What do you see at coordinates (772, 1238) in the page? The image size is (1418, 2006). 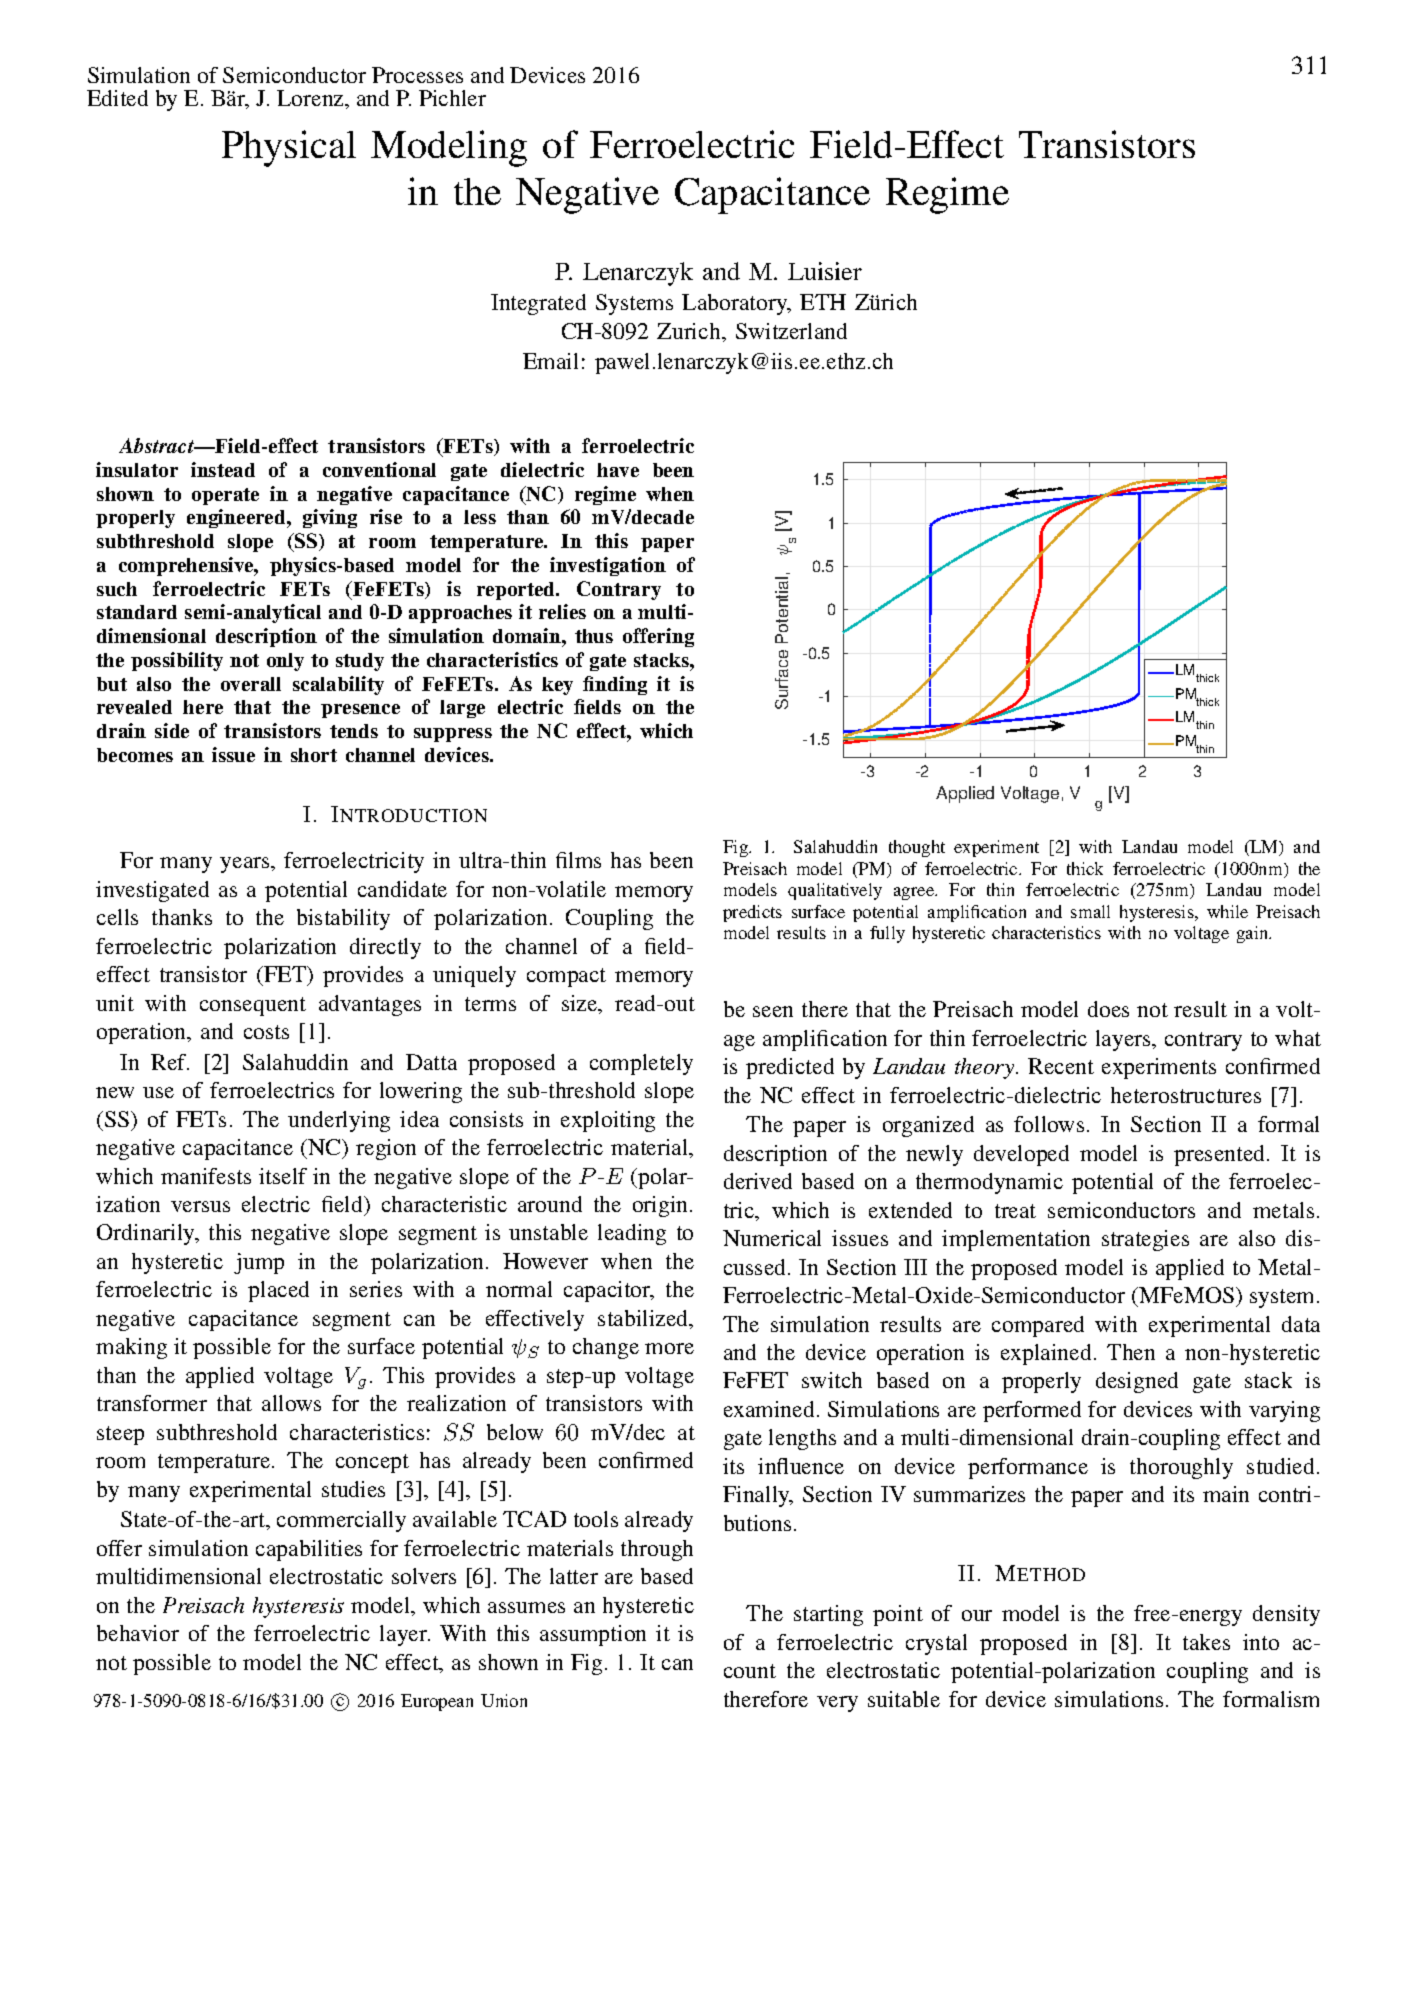 I see `Numerical` at bounding box center [772, 1238].
